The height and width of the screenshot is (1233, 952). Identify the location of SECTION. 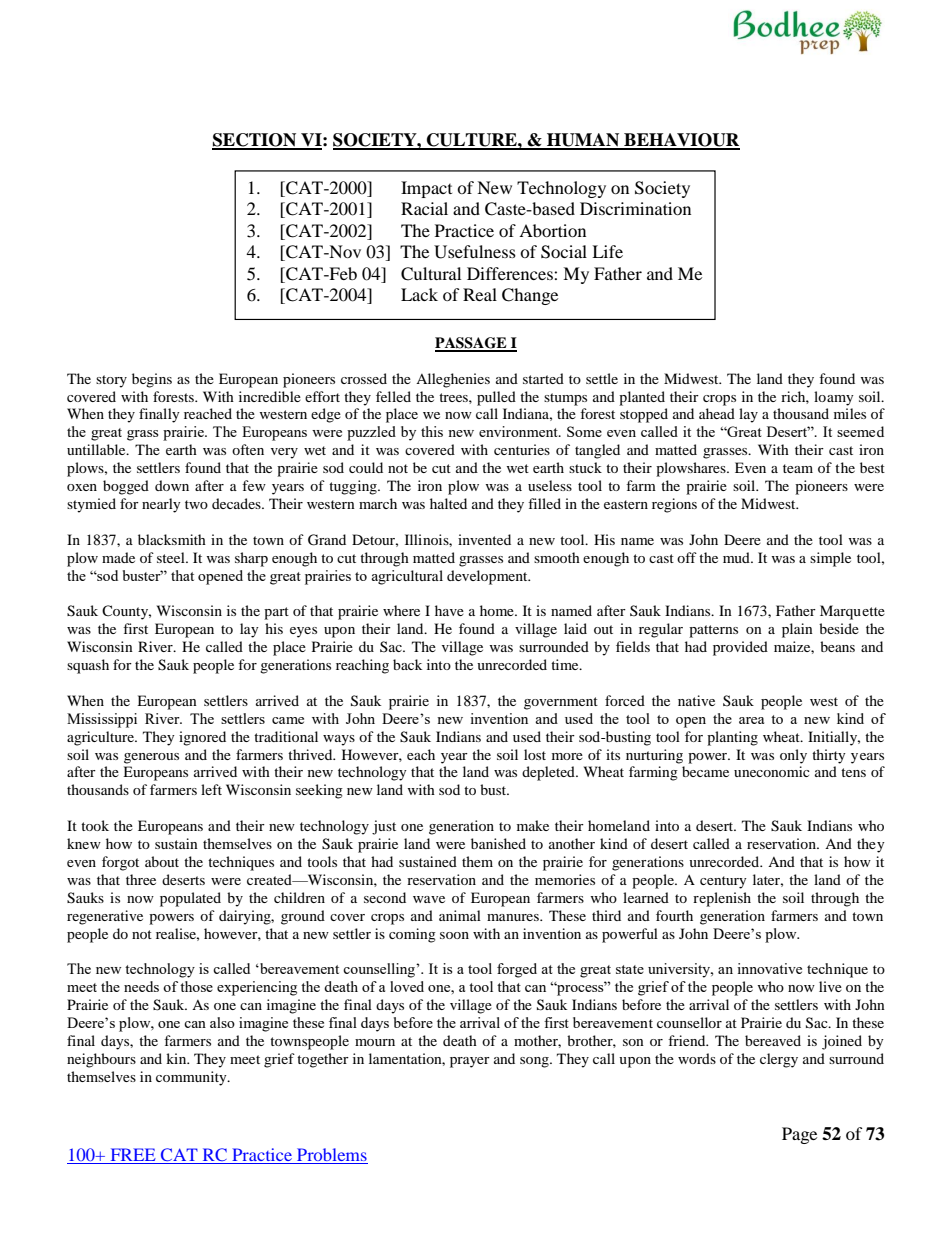
(255, 141).
